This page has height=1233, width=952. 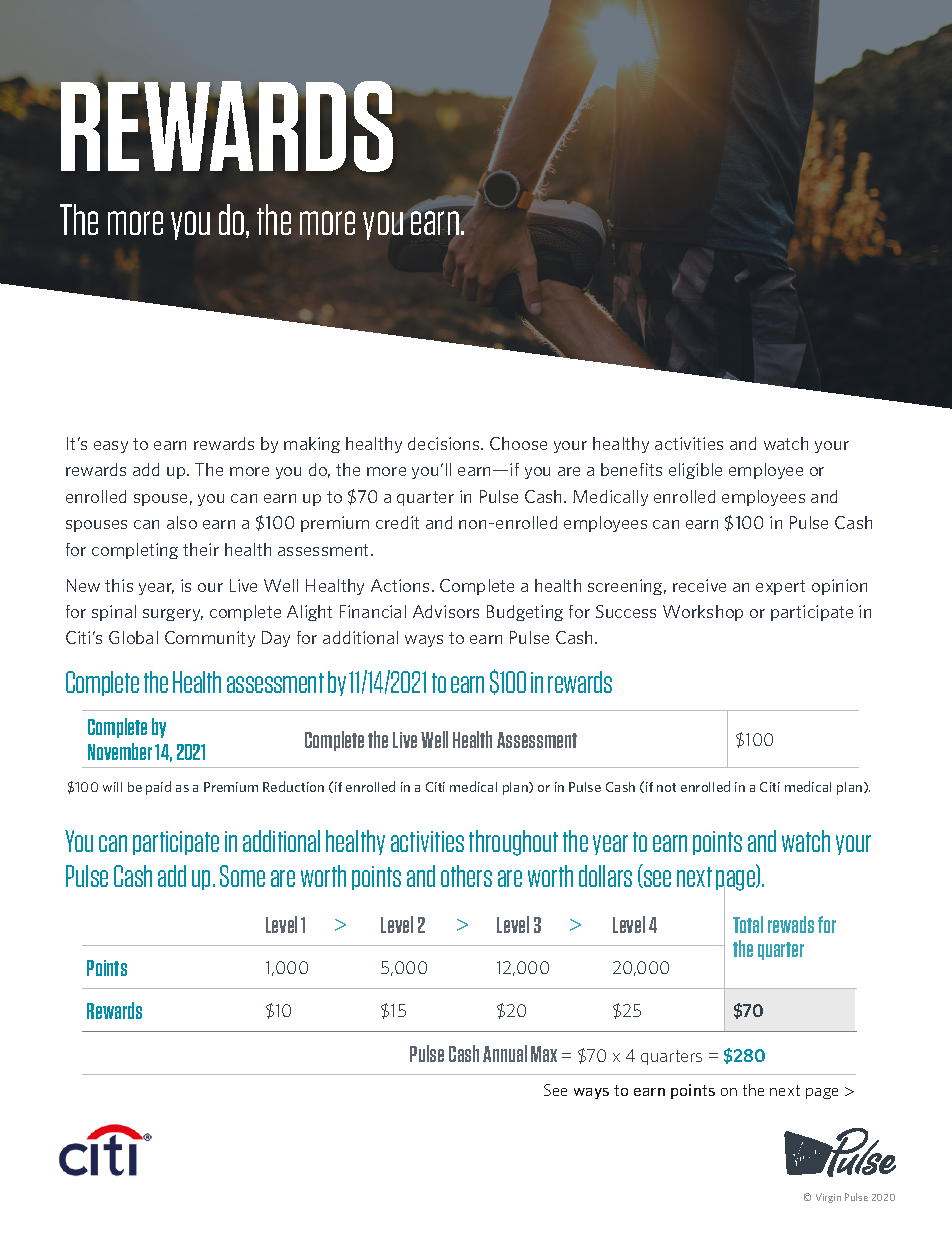 What do you see at coordinates (703, 613) in the page?
I see `Workshop` at bounding box center [703, 613].
